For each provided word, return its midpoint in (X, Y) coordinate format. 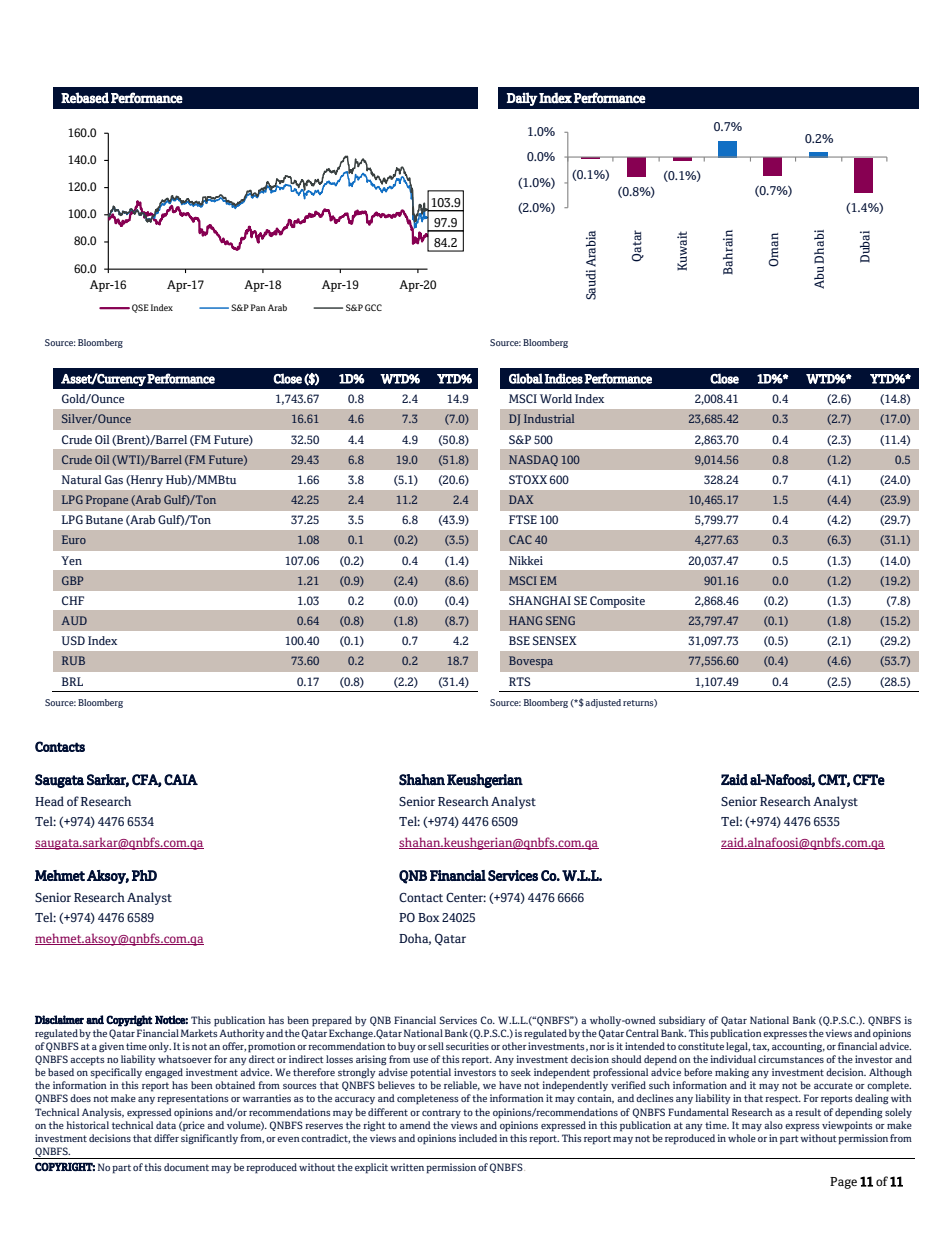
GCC (373, 307)
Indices (563, 378)
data (166, 1125)
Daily (522, 99)
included (478, 1138)
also (773, 1125)
